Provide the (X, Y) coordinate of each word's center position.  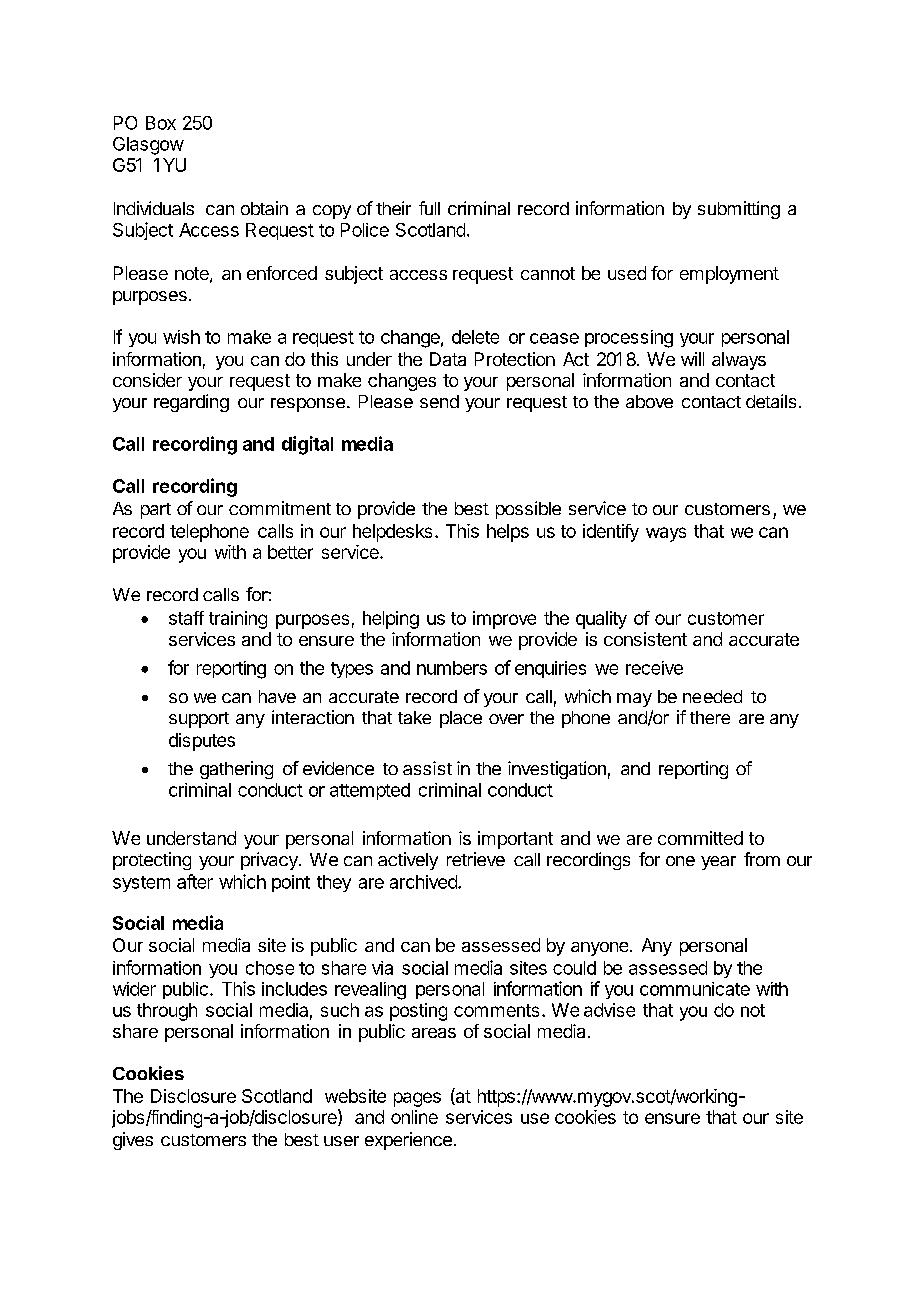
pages (417, 1099)
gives (133, 1141)
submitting (739, 210)
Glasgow (148, 146)
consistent (645, 639)
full (429, 208)
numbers (452, 668)
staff (186, 618)
